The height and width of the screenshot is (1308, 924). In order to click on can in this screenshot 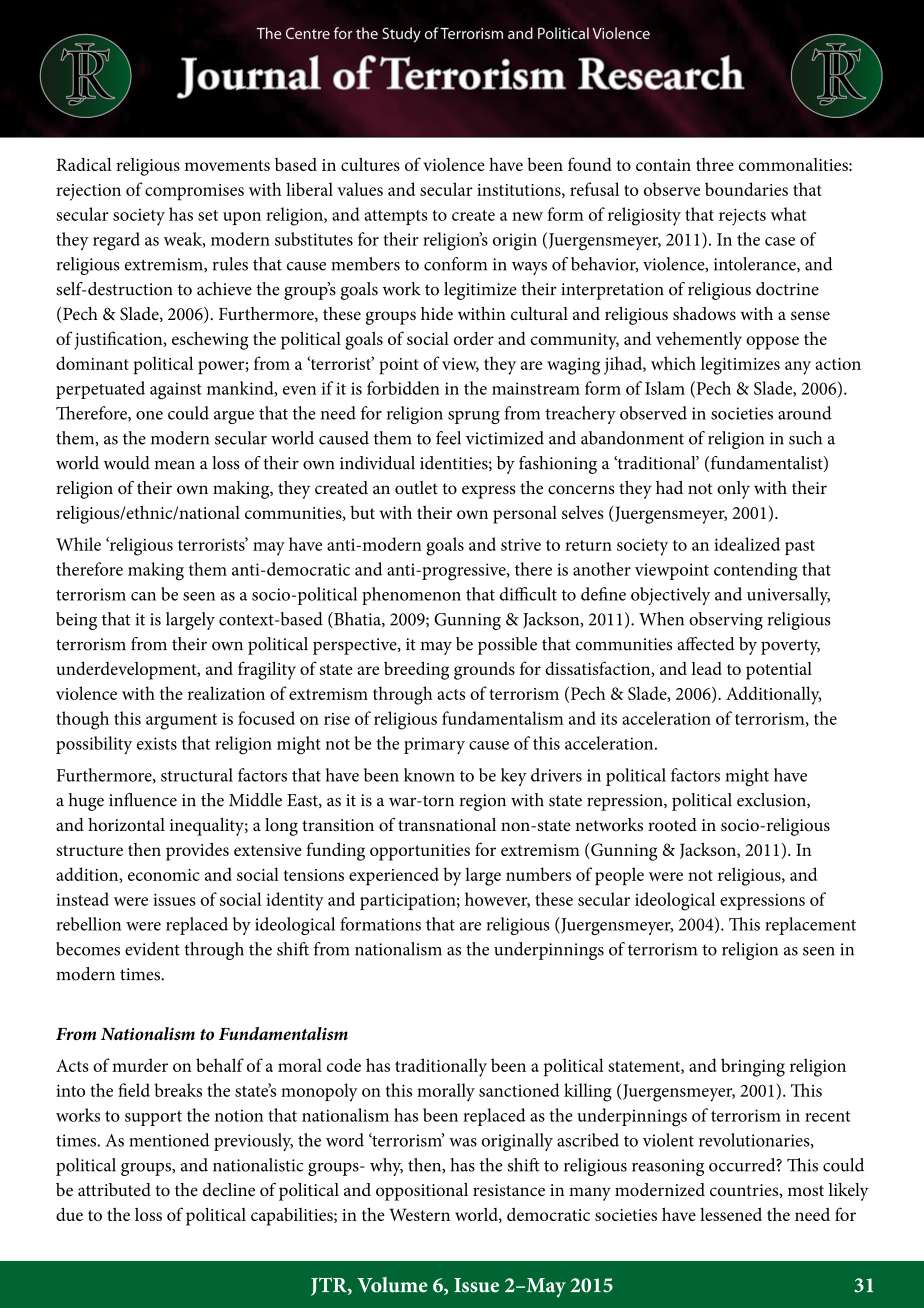, I will do `click(143, 596)`.
